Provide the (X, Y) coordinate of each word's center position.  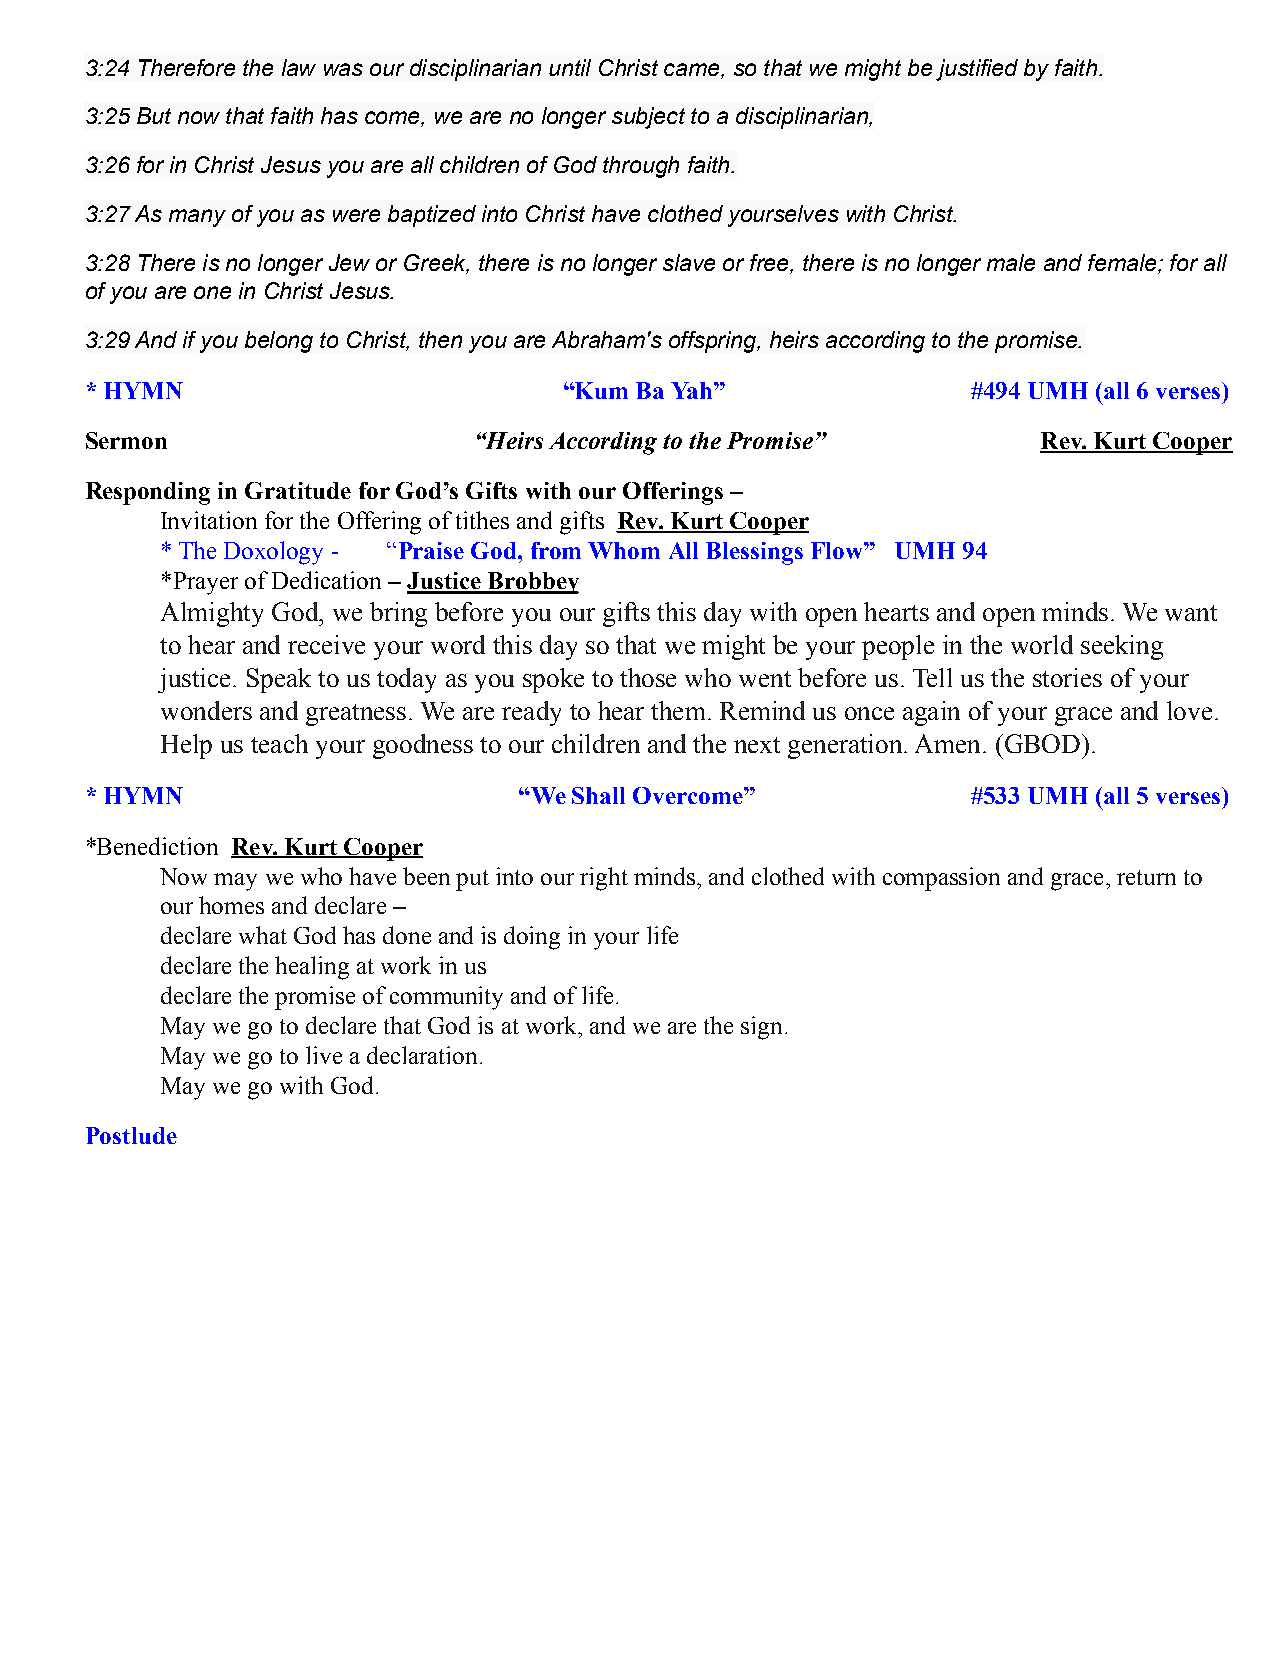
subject (648, 118)
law (299, 67)
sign (763, 1028)
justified (977, 70)
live (324, 1055)
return (1146, 877)
